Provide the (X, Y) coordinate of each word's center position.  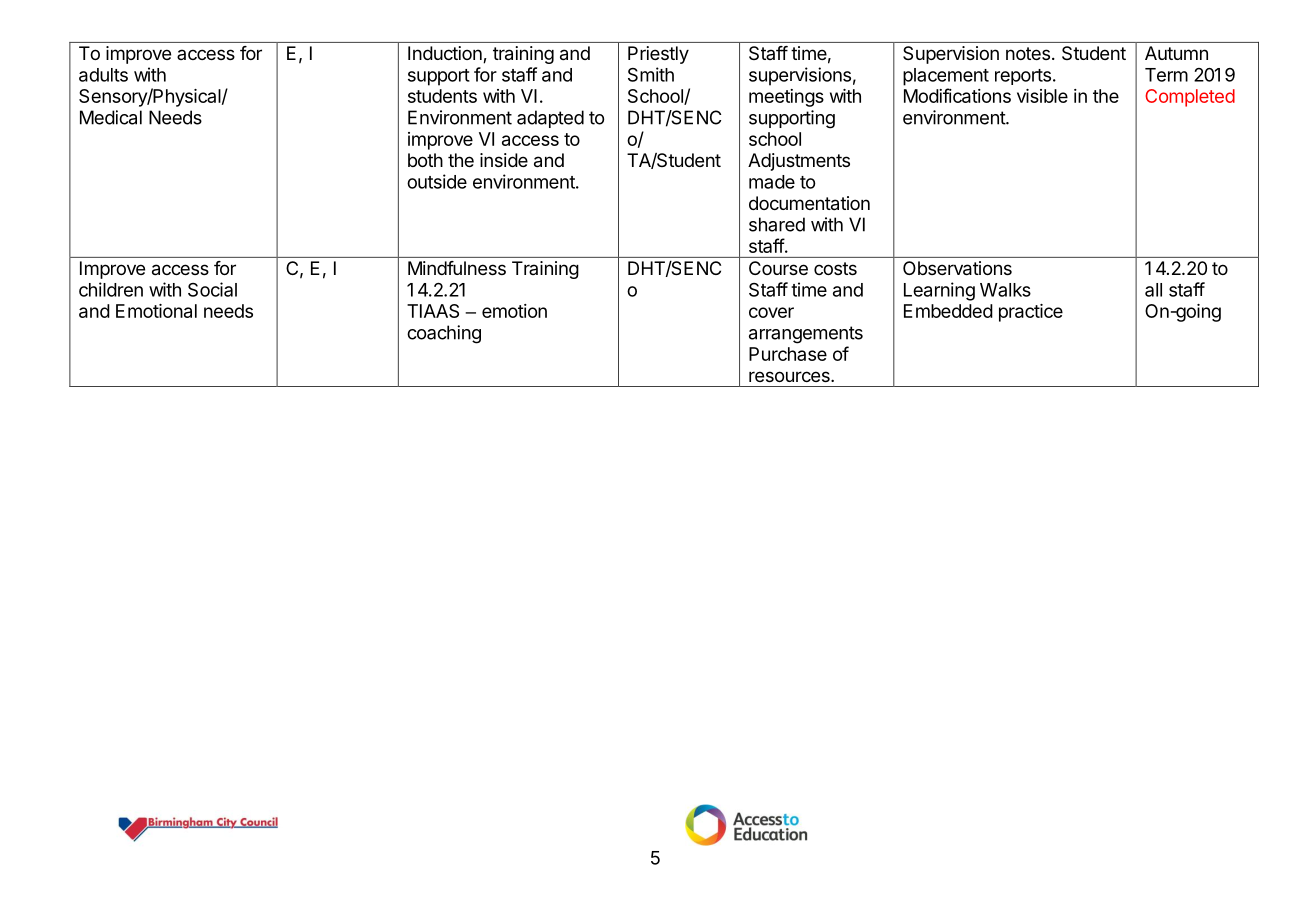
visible (1042, 96)
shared (777, 224)
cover (771, 312)
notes (1028, 53)
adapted (550, 119)
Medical (111, 117)
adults (103, 75)
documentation (809, 203)
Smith (651, 74)
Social (212, 289)
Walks (1005, 290)
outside (437, 181)
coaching (444, 334)
